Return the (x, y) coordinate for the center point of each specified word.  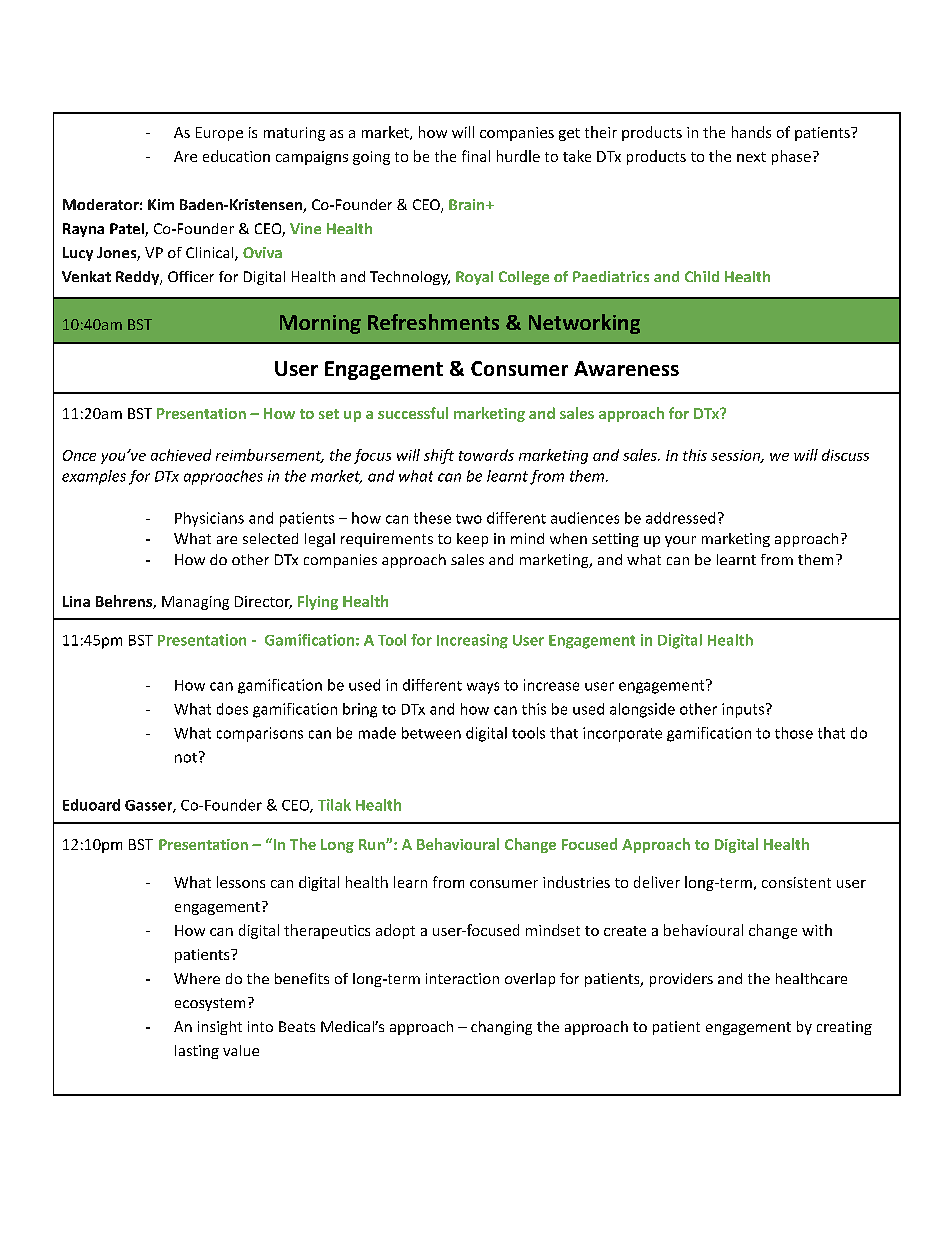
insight (220, 1028)
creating (844, 1028)
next (751, 157)
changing (501, 1028)
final (476, 156)
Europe (219, 134)
